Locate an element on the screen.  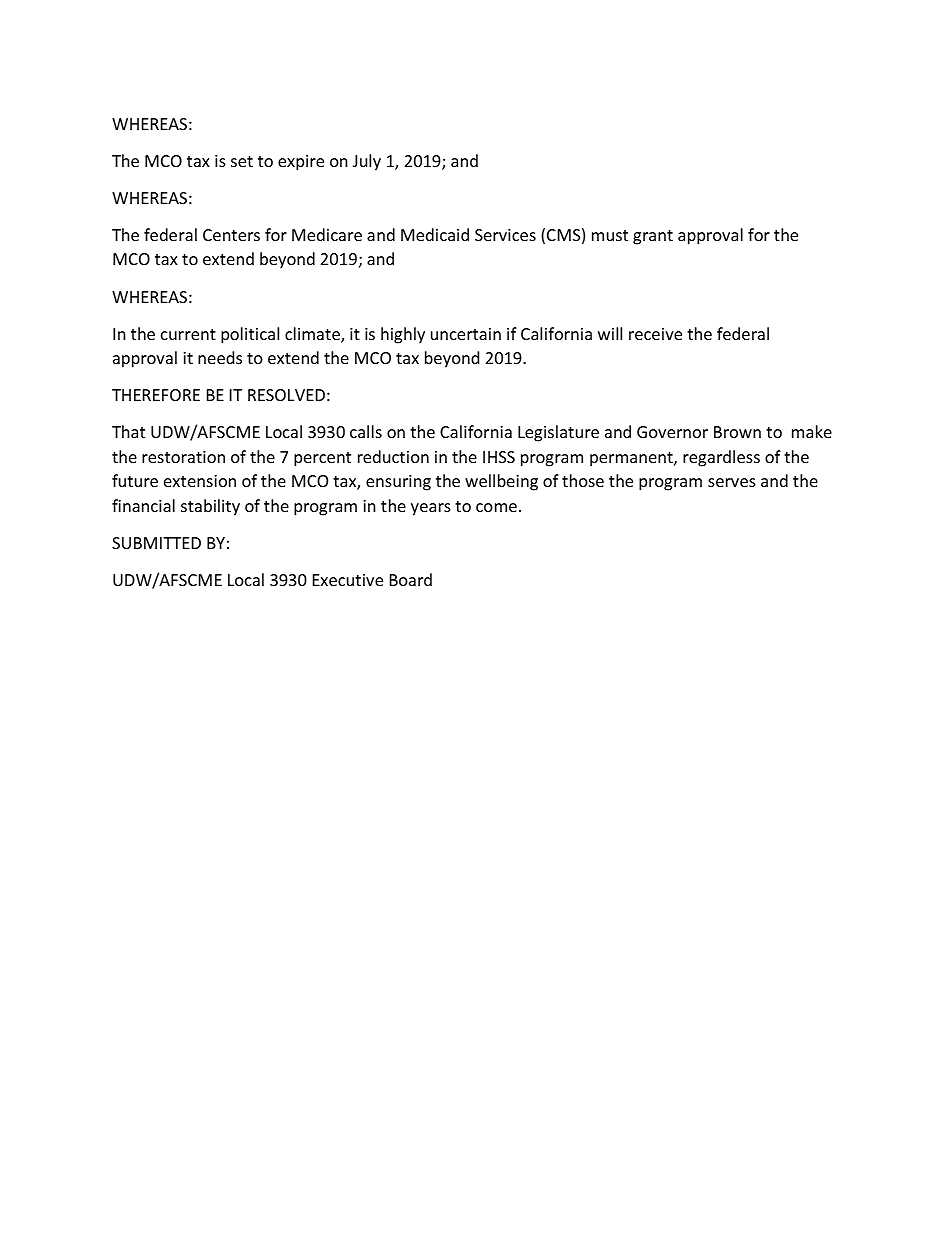
grant is located at coordinates (653, 237).
